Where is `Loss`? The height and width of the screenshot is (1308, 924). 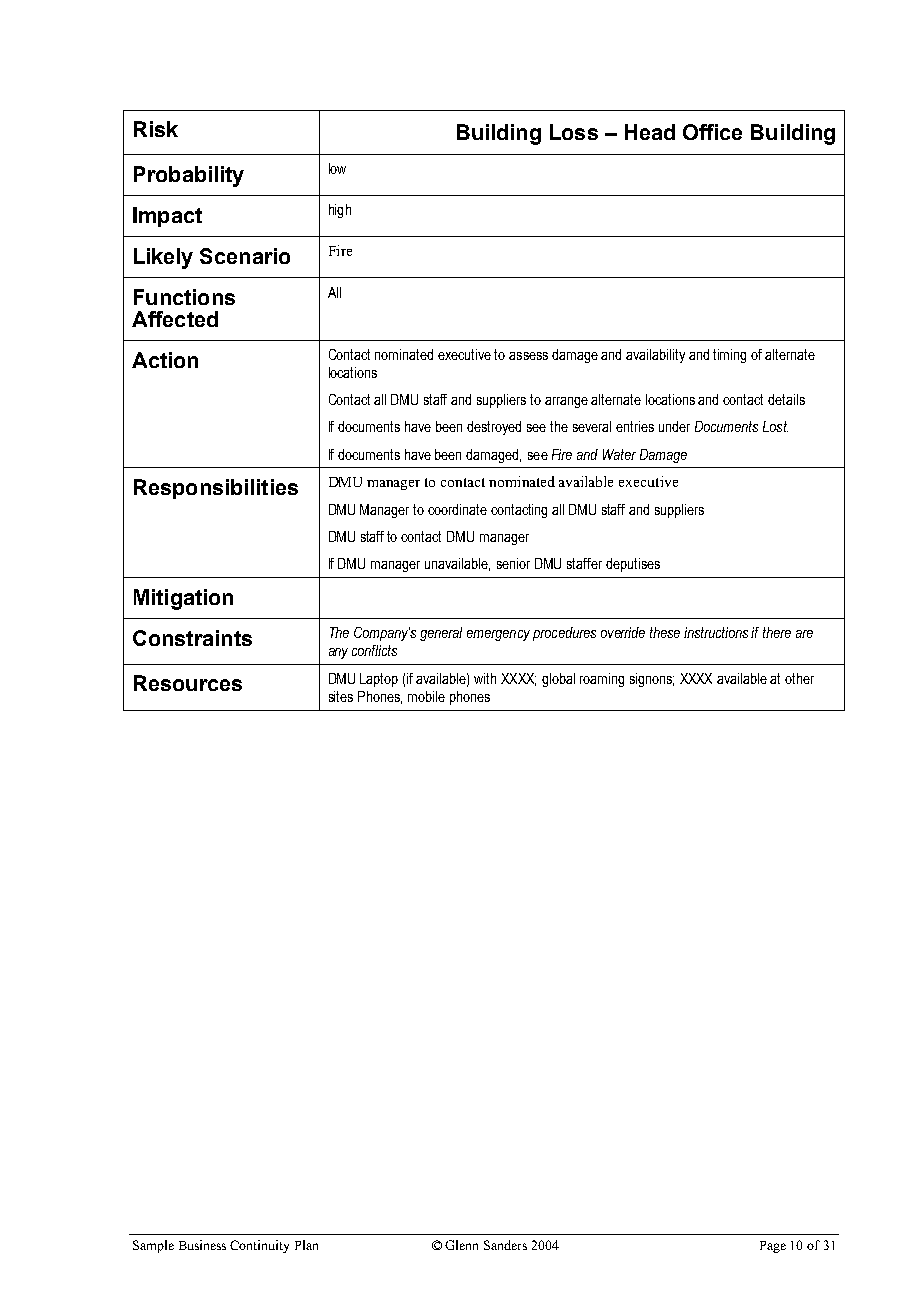 Loss is located at coordinates (574, 132).
